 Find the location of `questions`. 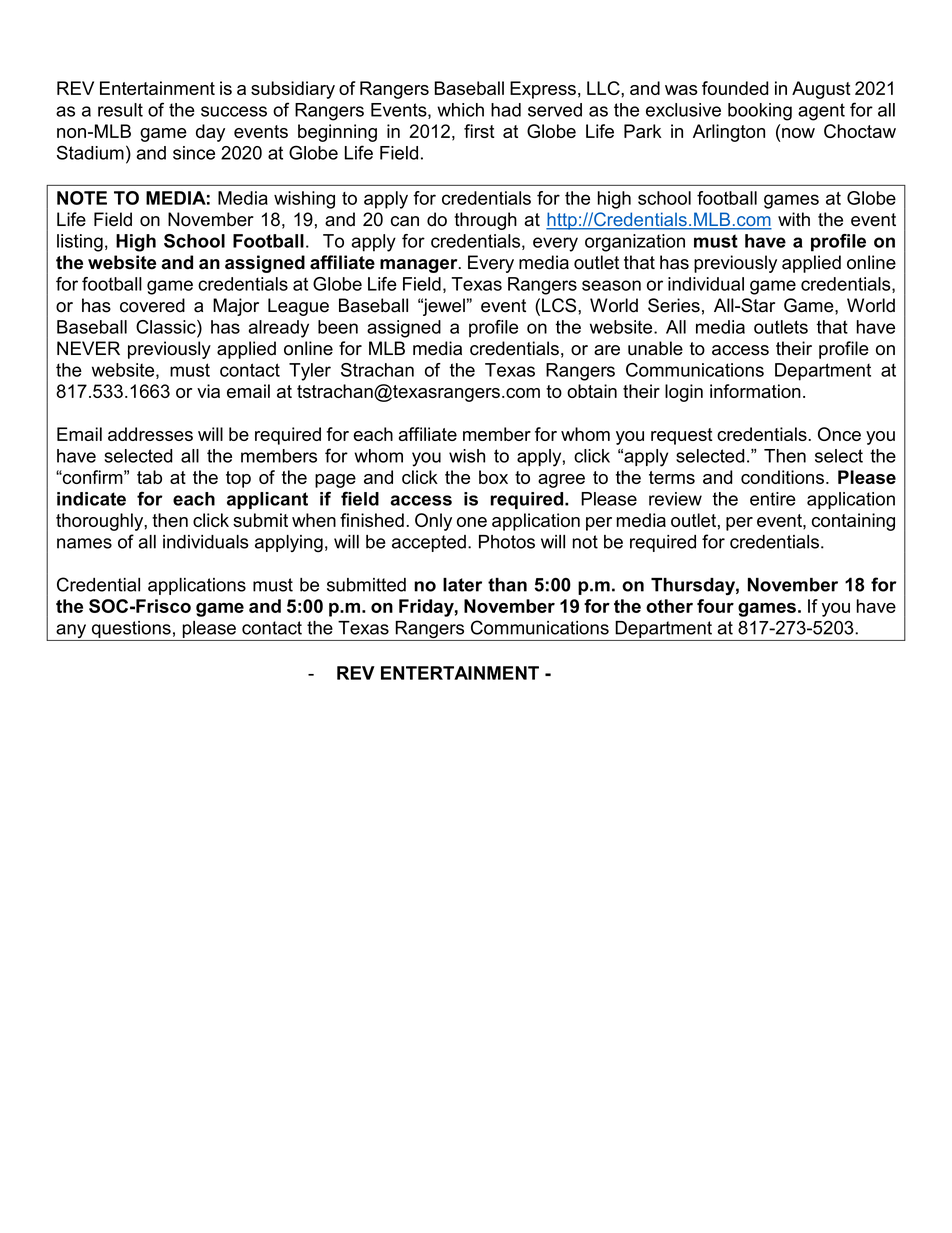

questions is located at coordinates (131, 629).
